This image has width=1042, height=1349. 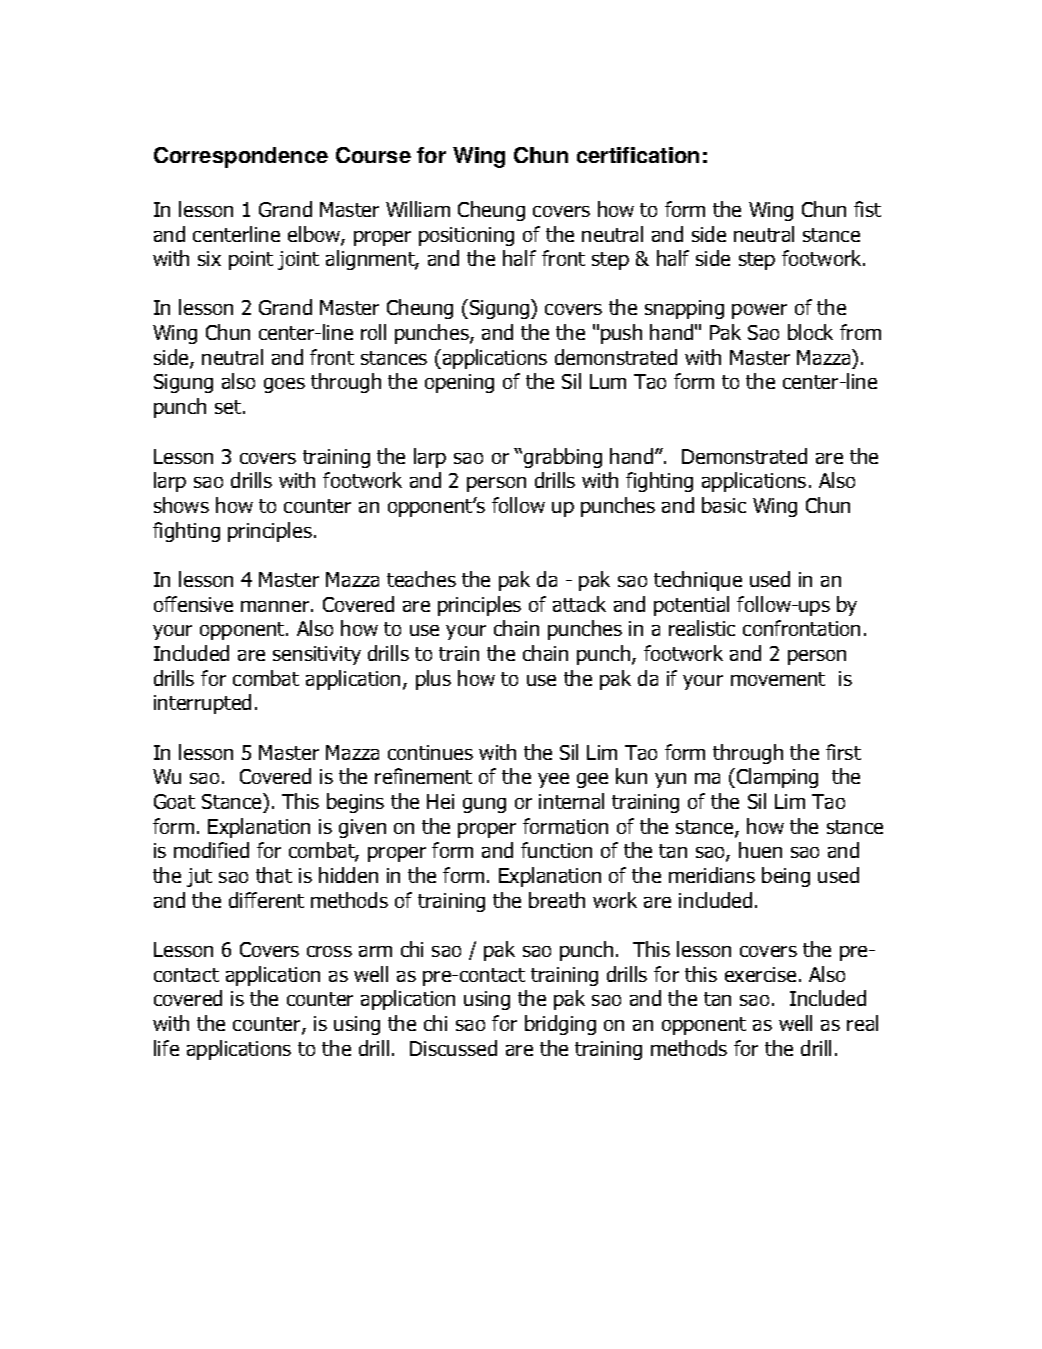 I want to click on yee, so click(x=553, y=780).
